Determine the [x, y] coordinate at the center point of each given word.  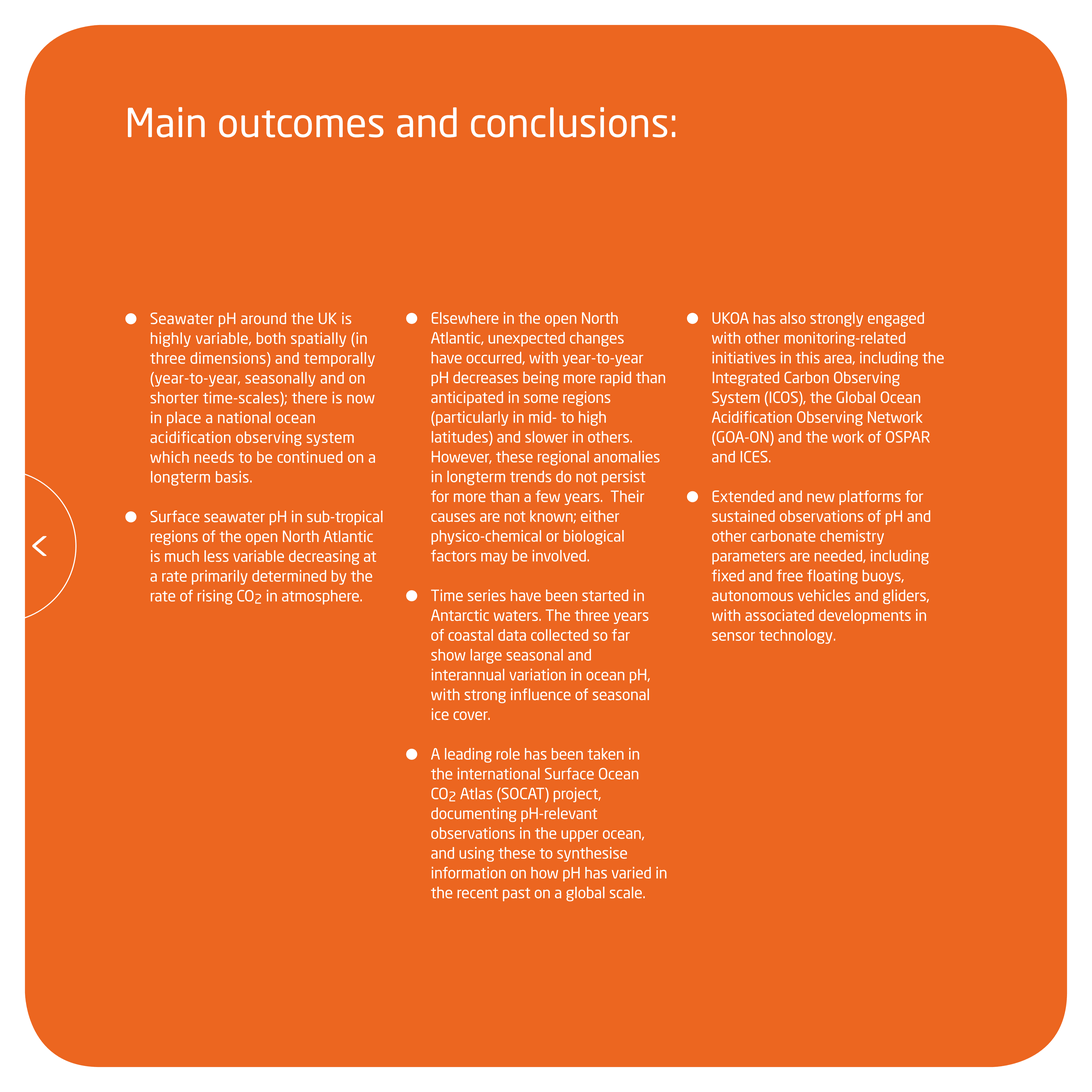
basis [233, 477]
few [548, 496]
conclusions [569, 122]
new [820, 497]
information [469, 873]
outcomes [301, 124]
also [793, 318]
